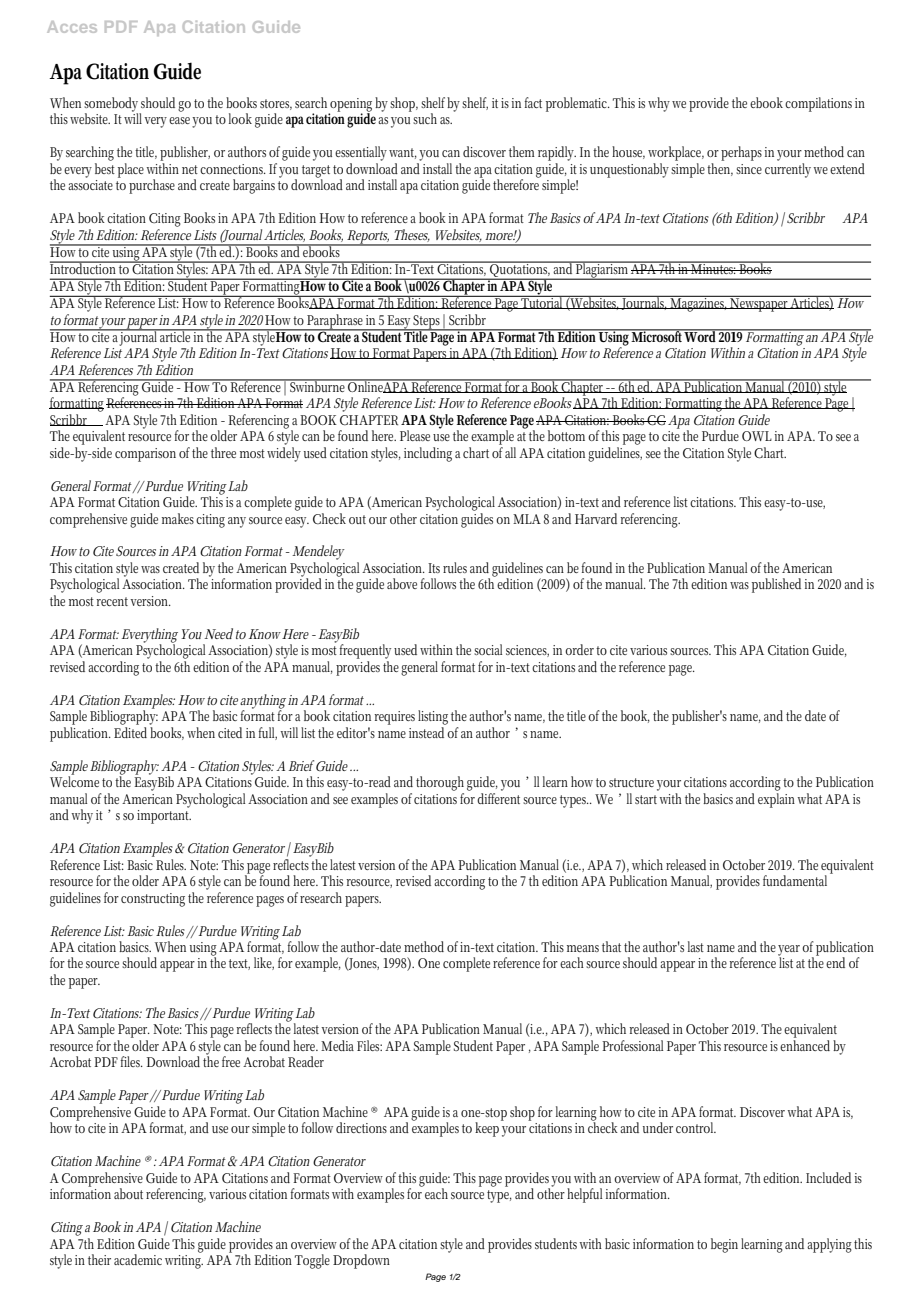 This image has width=924, height=1308. Describe the element at coordinates (112, 105) in the image. I see `somebody` at that location.
